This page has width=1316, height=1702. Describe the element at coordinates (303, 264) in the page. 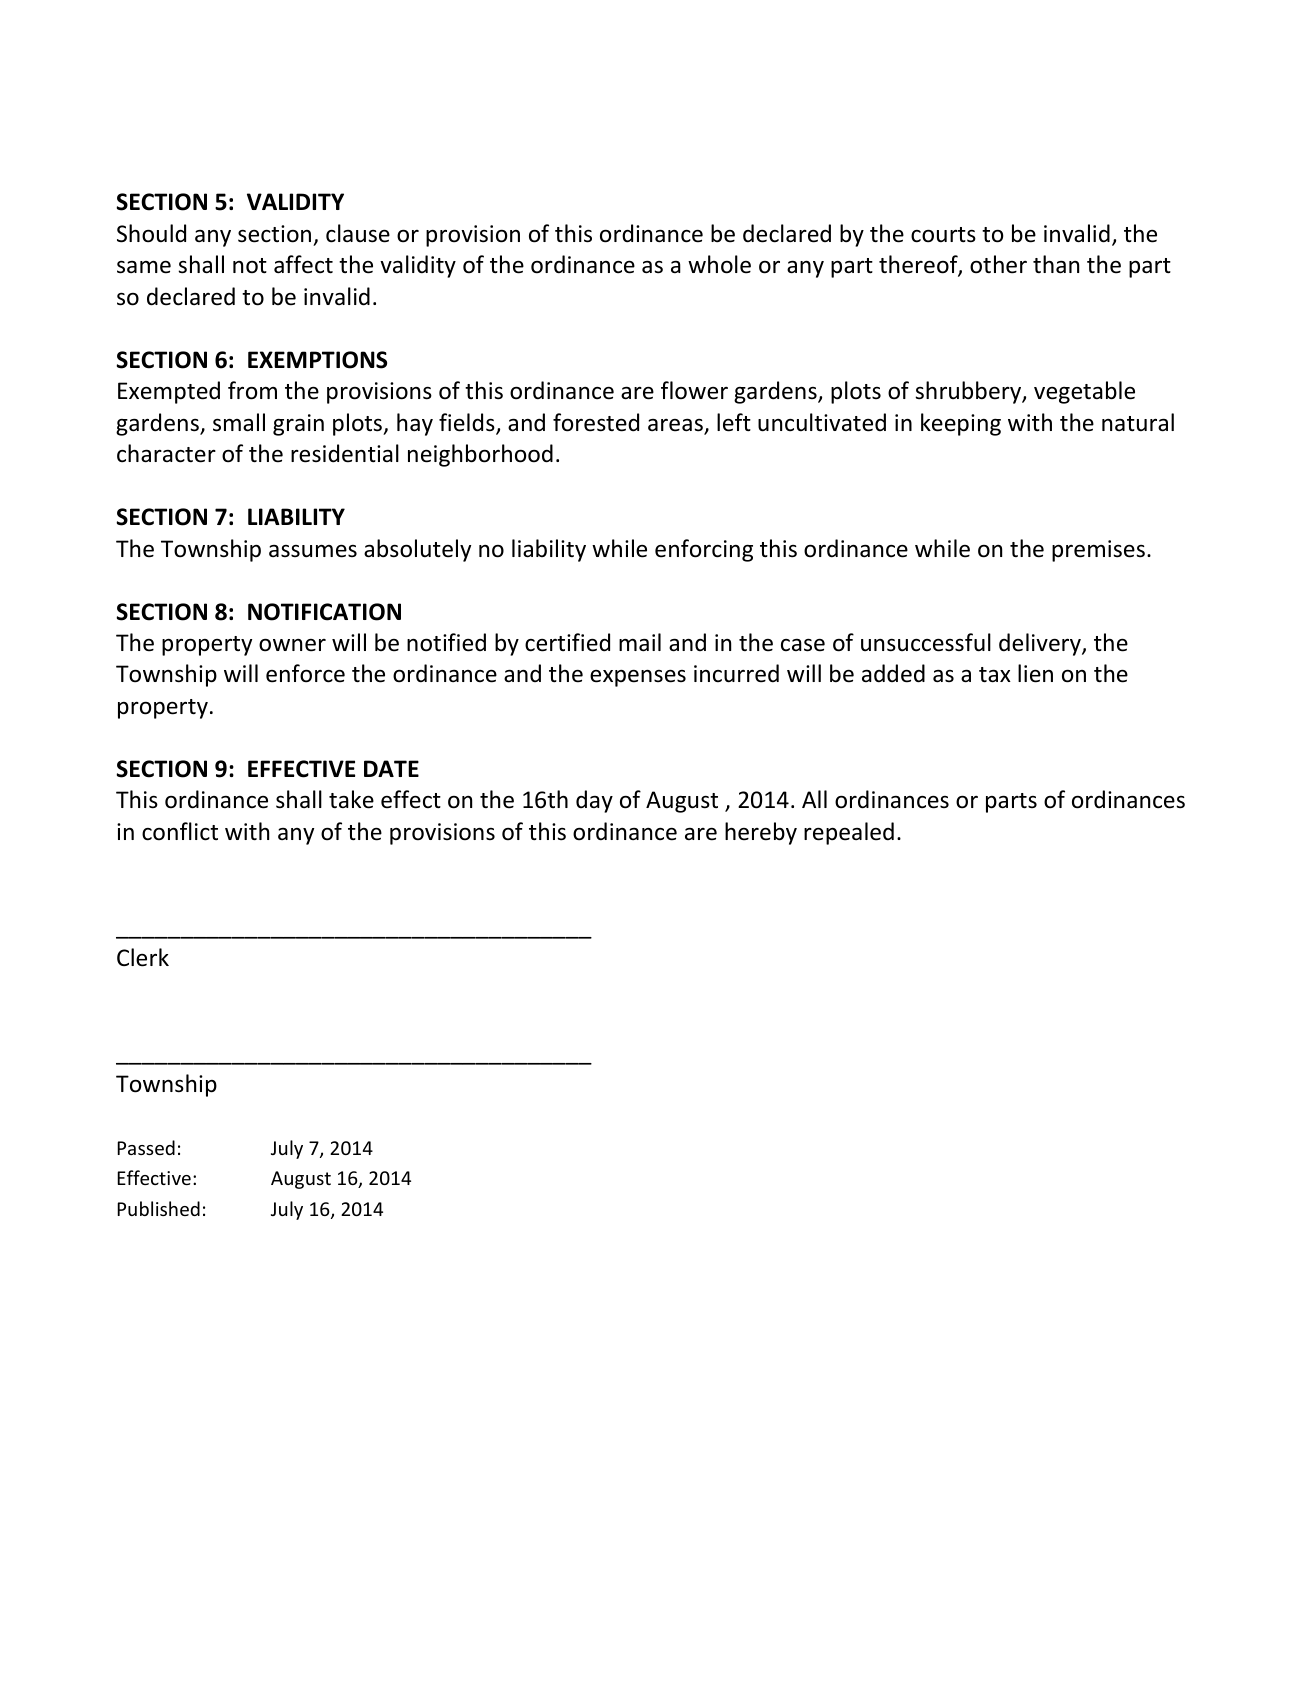

I see `affect` at that location.
